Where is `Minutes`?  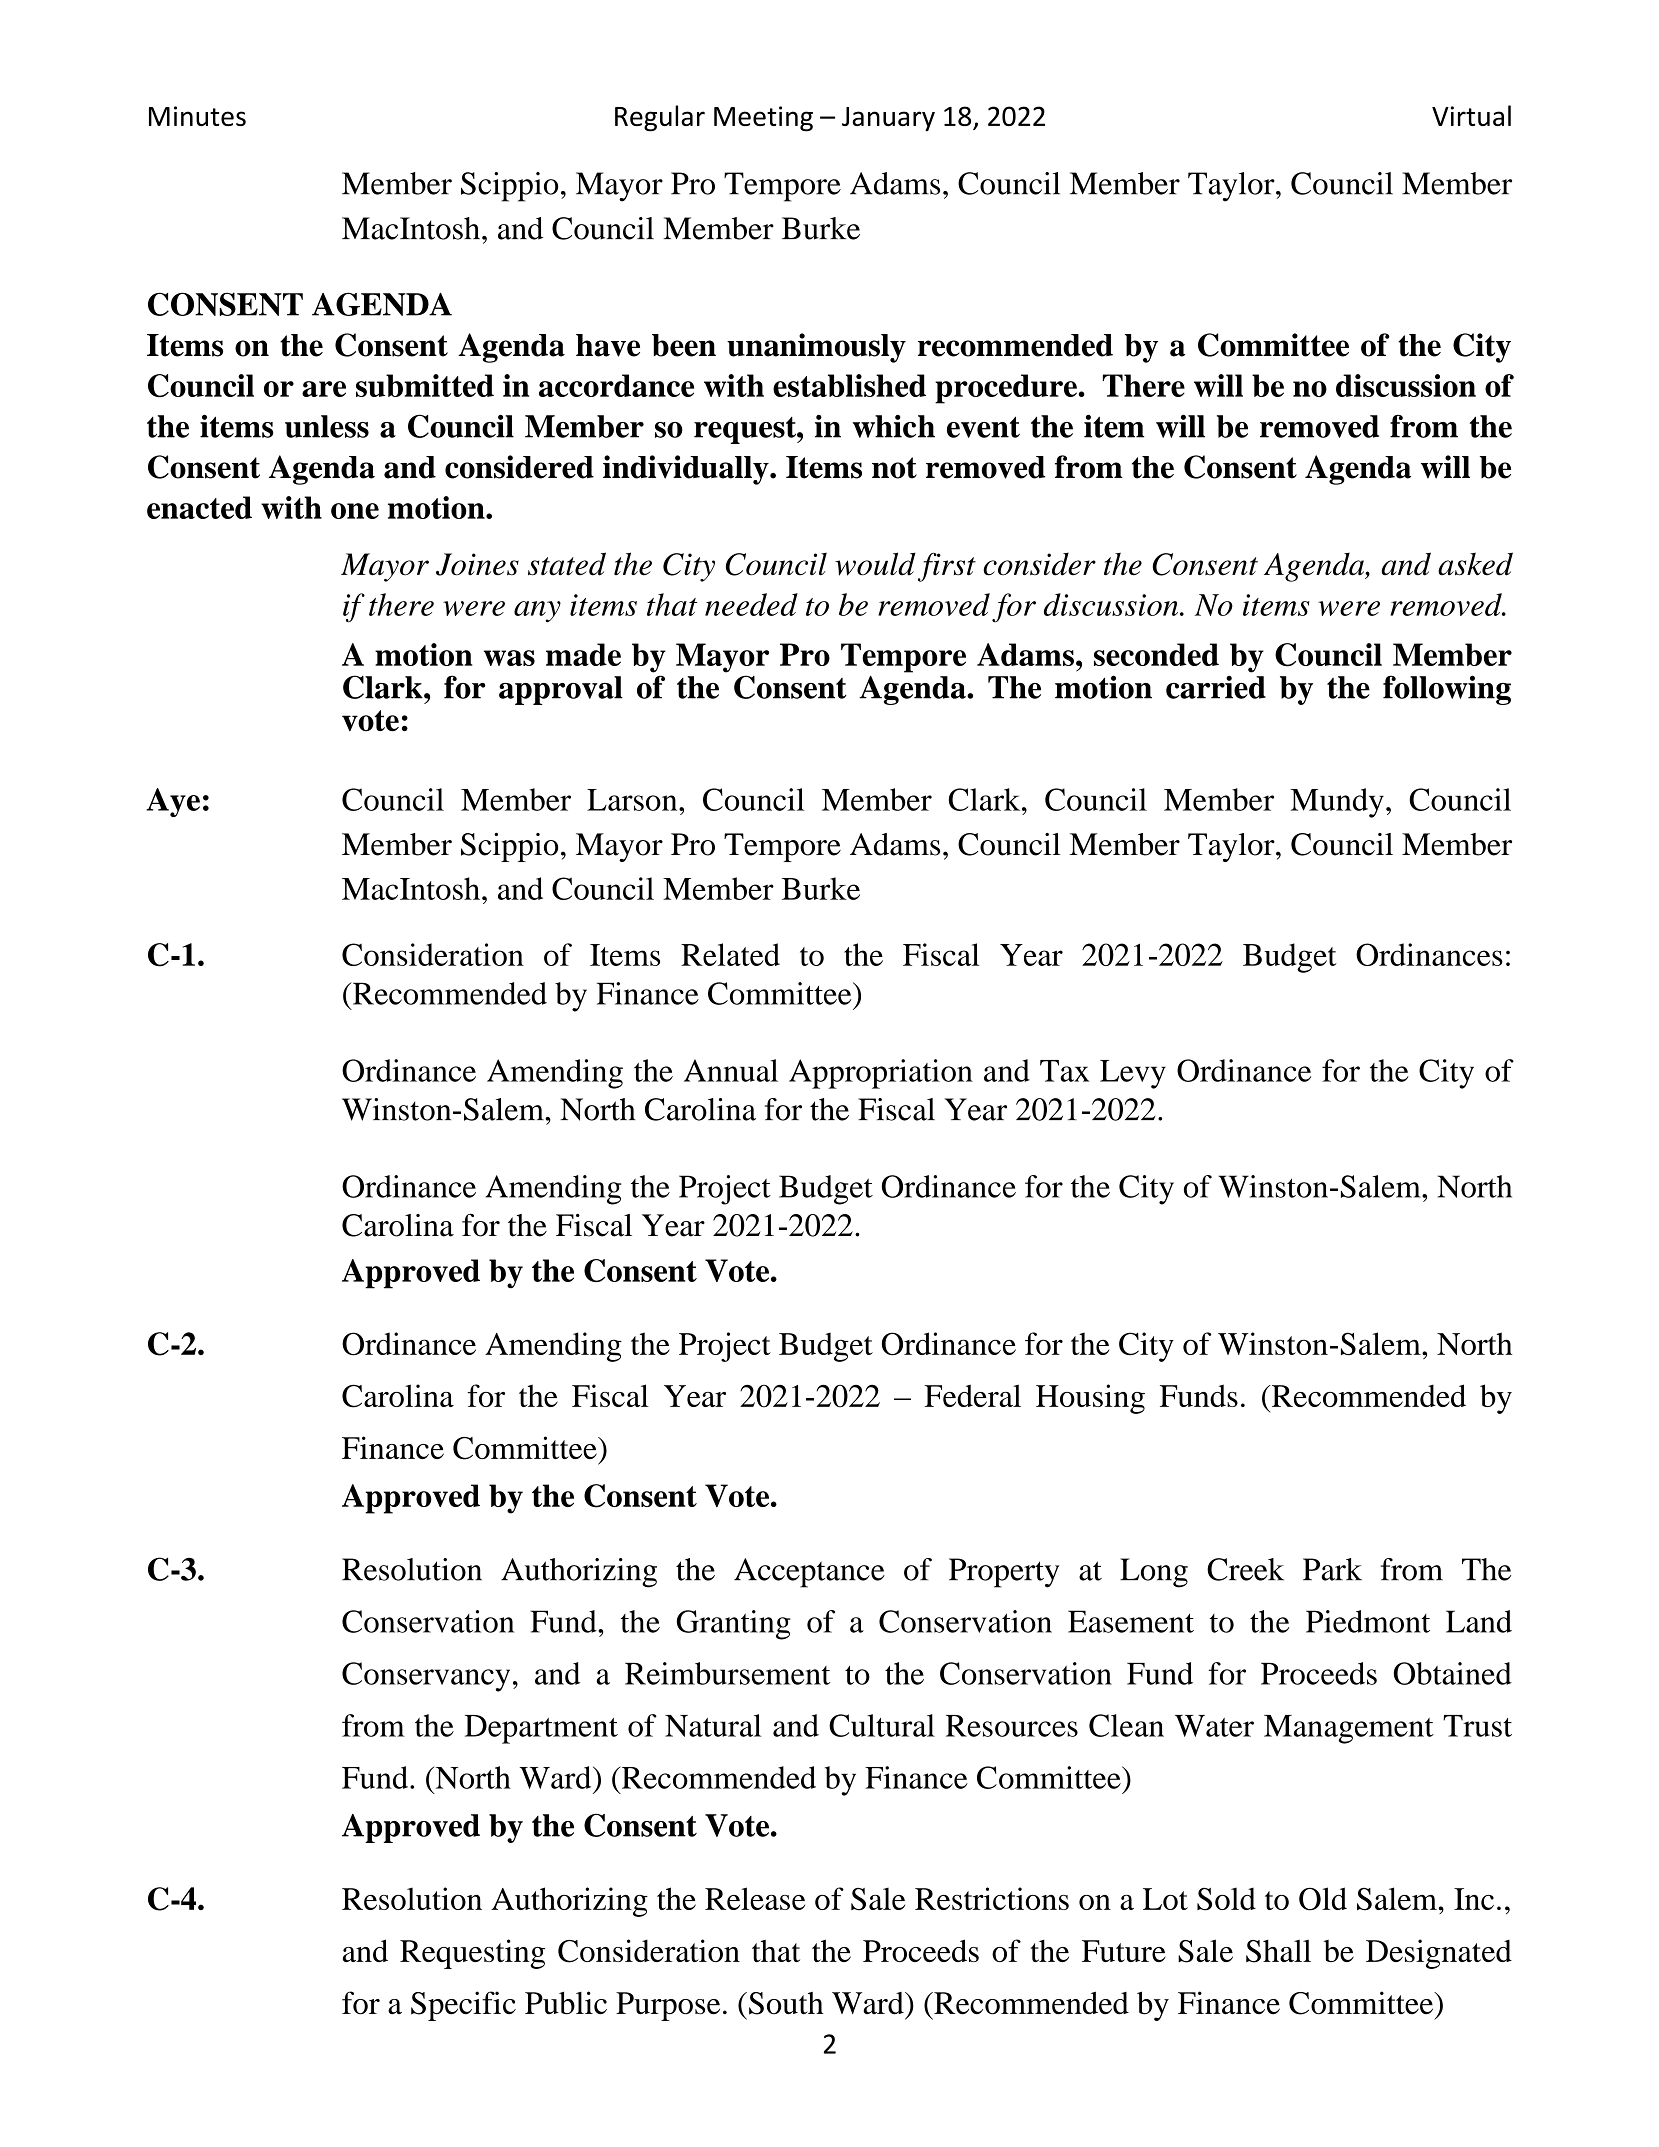
Minutes is located at coordinates (197, 116).
